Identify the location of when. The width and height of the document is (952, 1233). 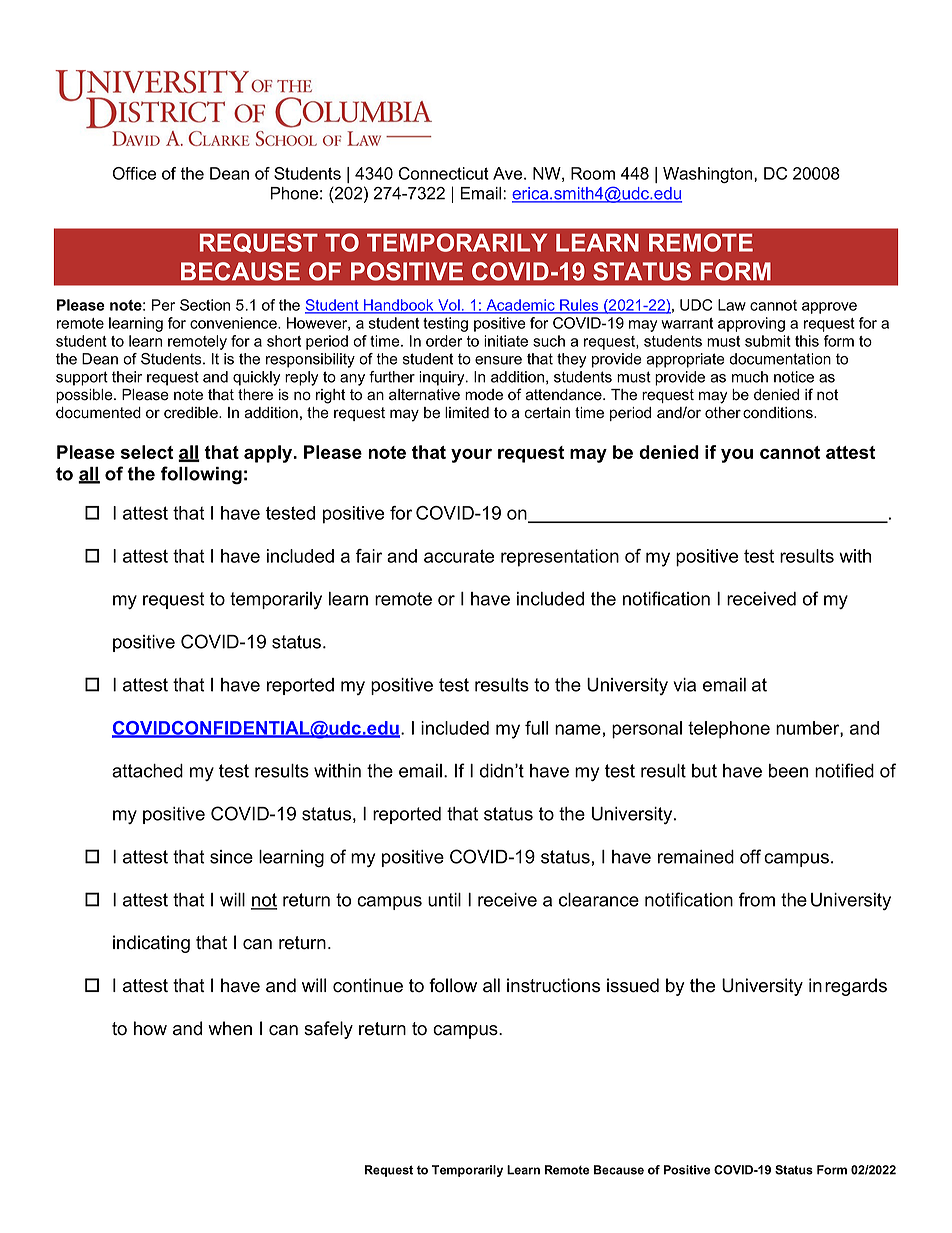
(230, 1028).
